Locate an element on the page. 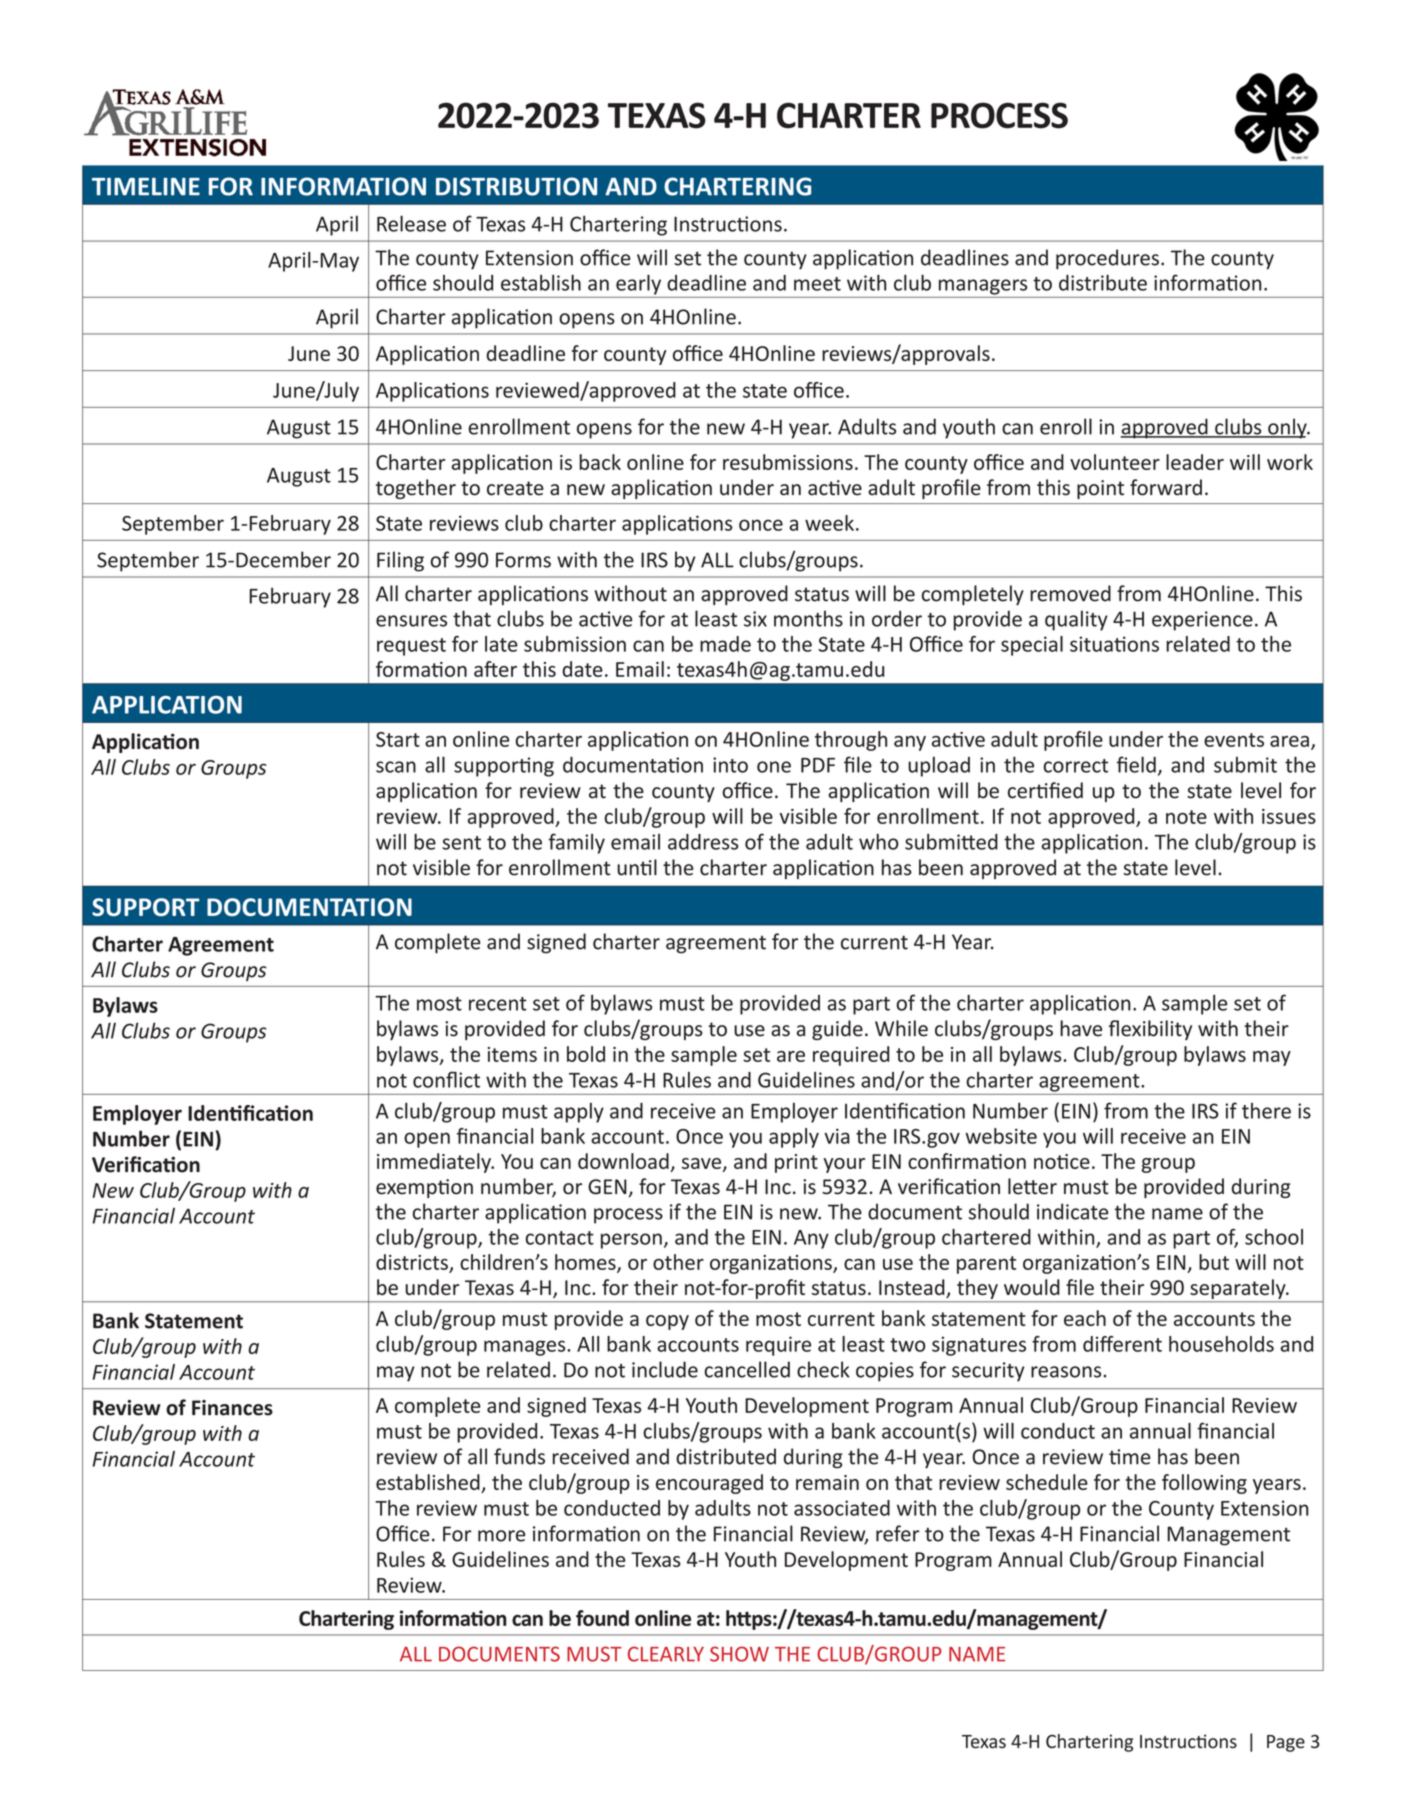 The height and width of the page is (1816, 1403). flexibility is located at coordinates (1150, 1030).
